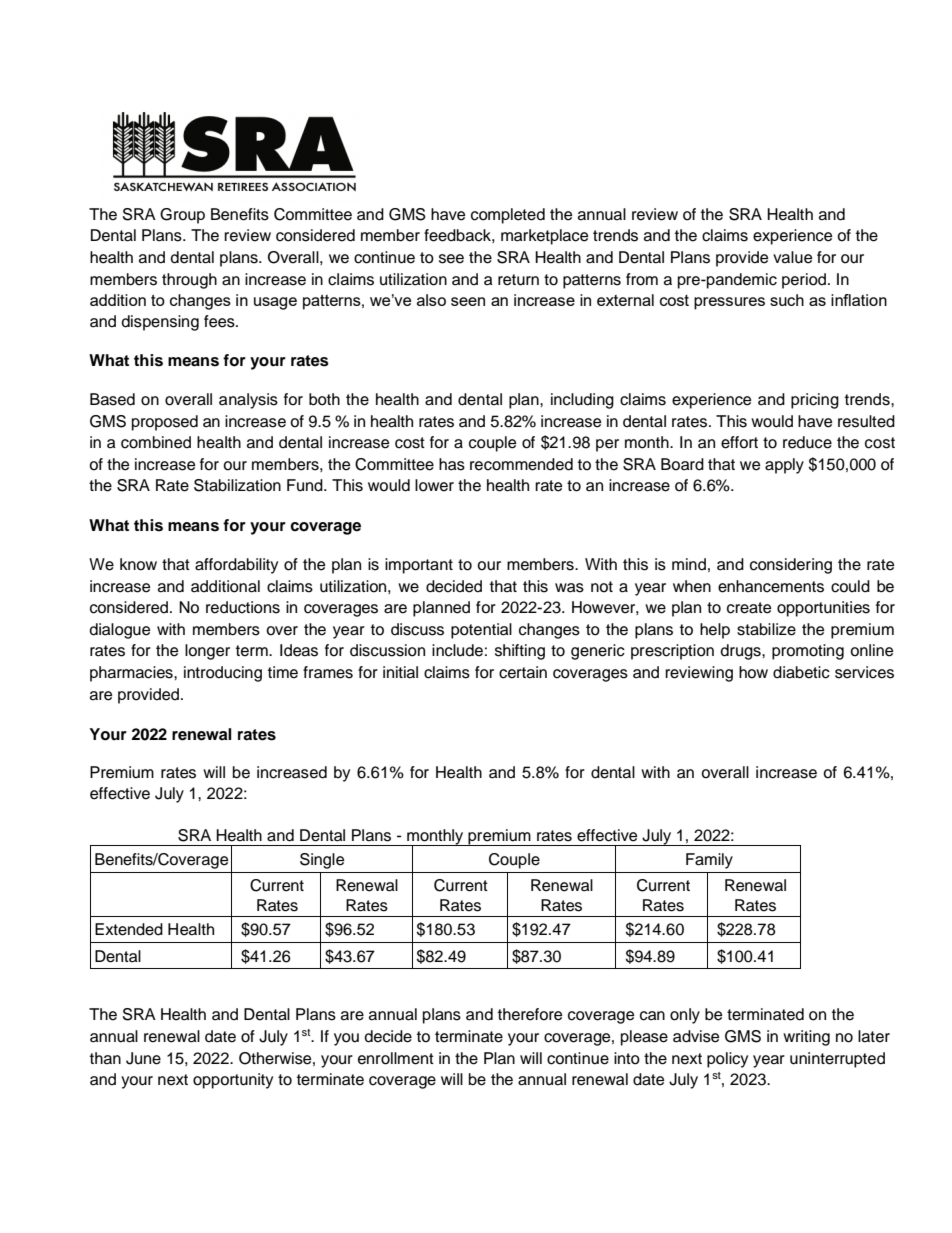  I want to click on lower, so click(434, 485).
